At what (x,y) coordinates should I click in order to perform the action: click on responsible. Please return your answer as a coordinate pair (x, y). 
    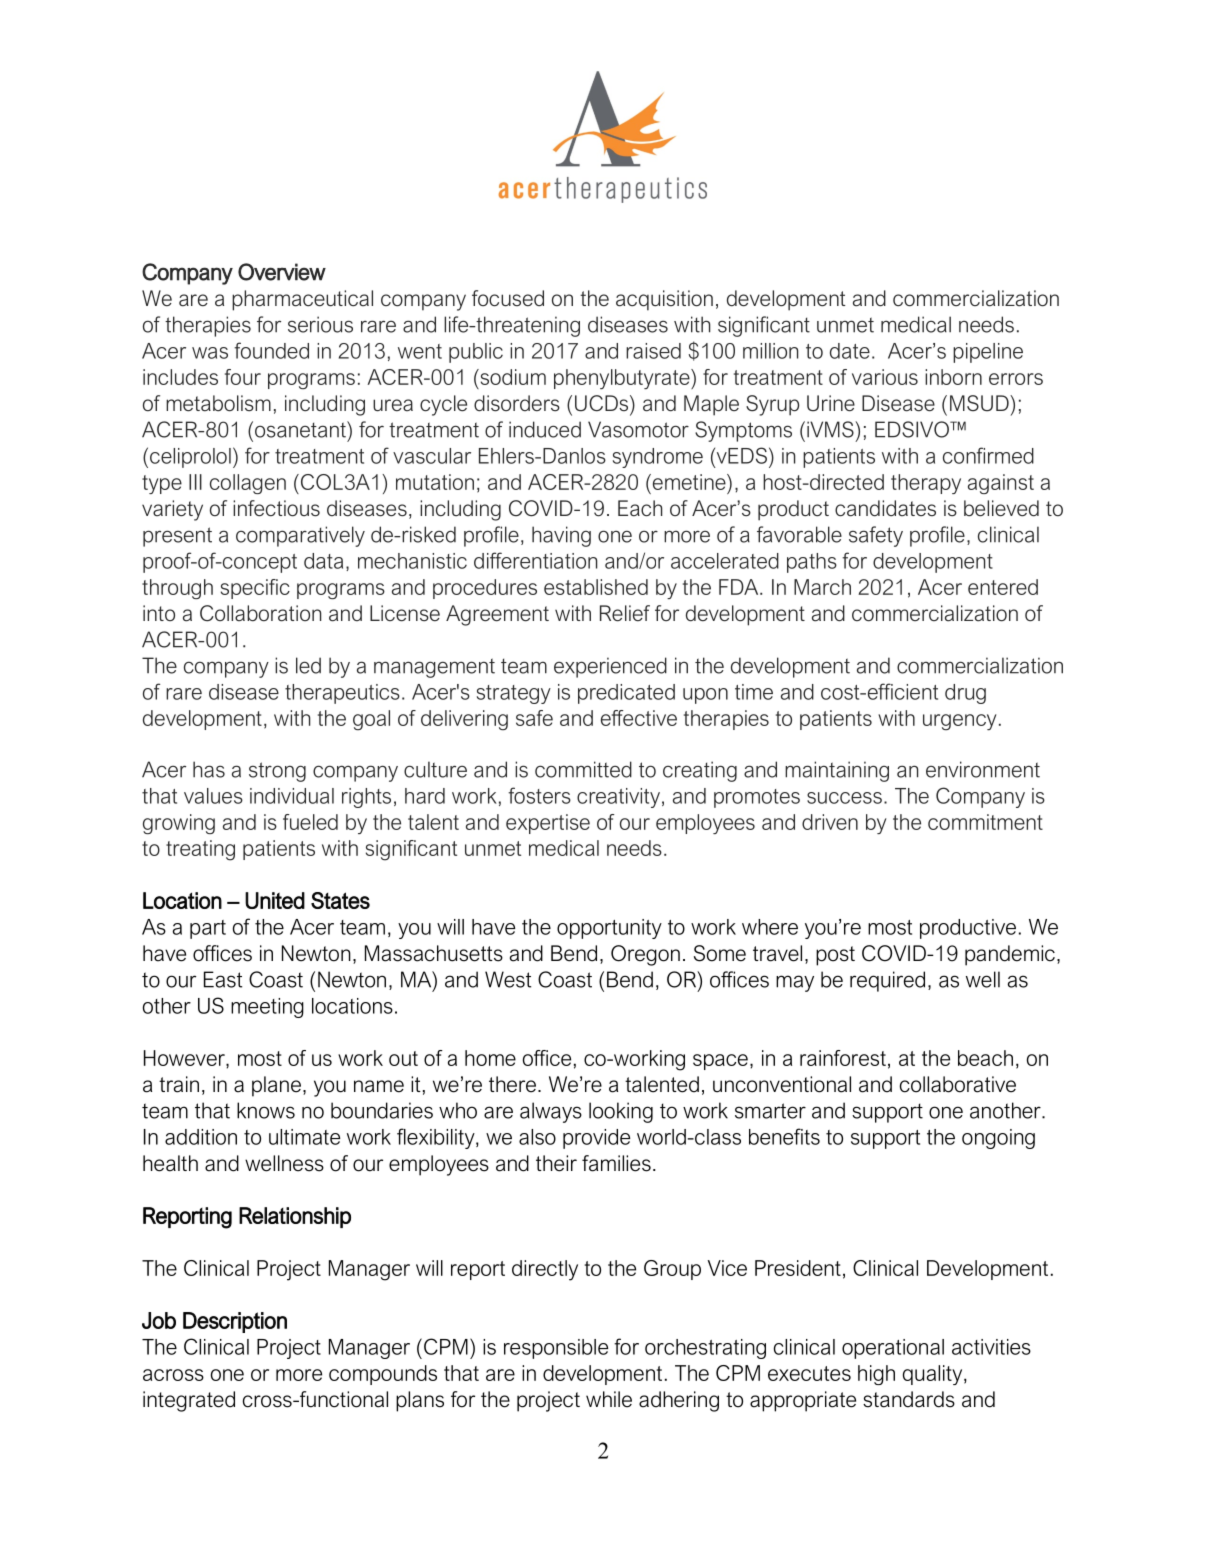
    Looking at the image, I should click on (556, 1349).
